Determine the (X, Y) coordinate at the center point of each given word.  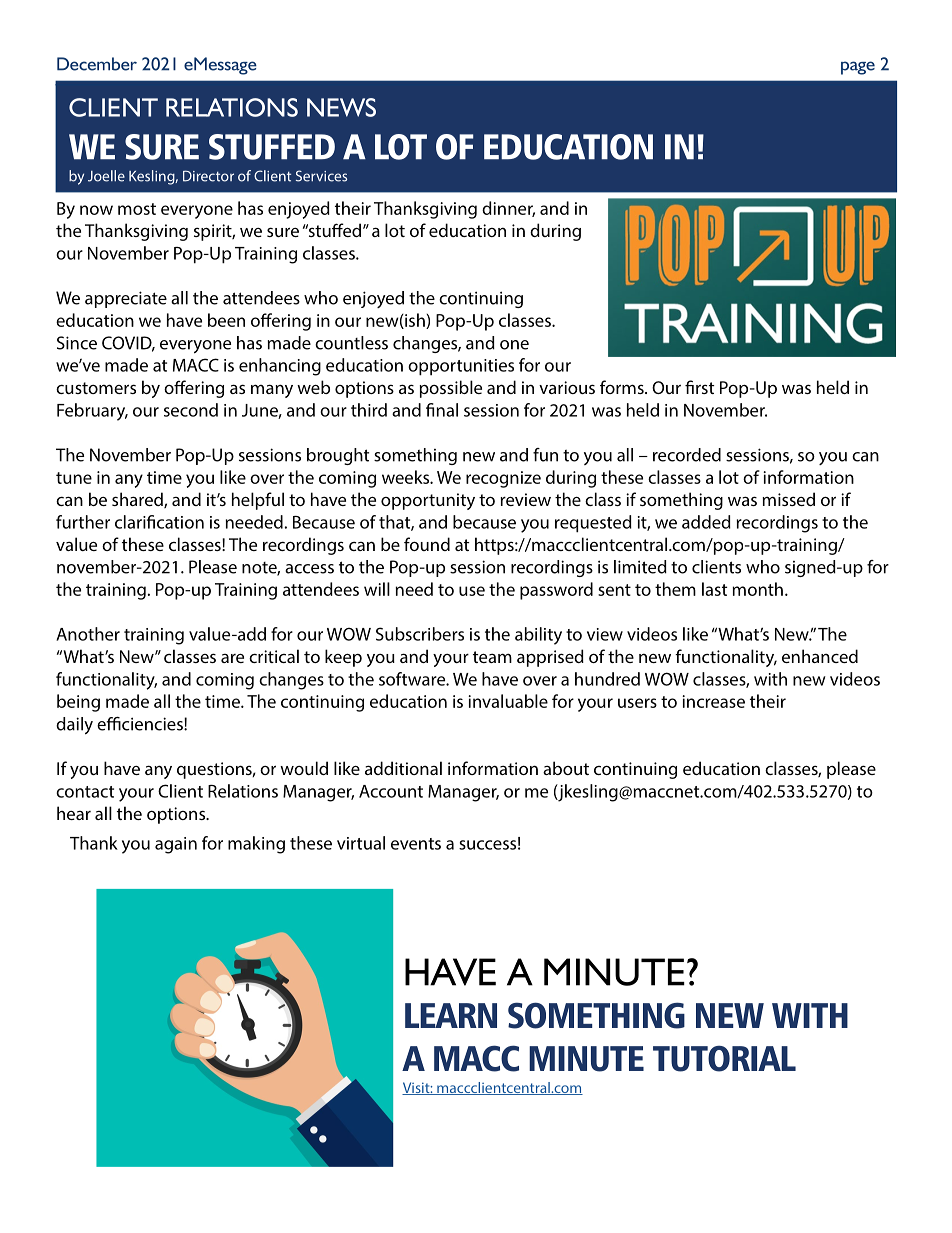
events (416, 844)
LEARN (451, 1015)
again (176, 845)
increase (713, 701)
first (699, 387)
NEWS (341, 107)
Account (391, 791)
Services (321, 176)
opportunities (461, 367)
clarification (159, 522)
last (714, 589)
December (97, 64)
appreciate (126, 299)
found (427, 544)
